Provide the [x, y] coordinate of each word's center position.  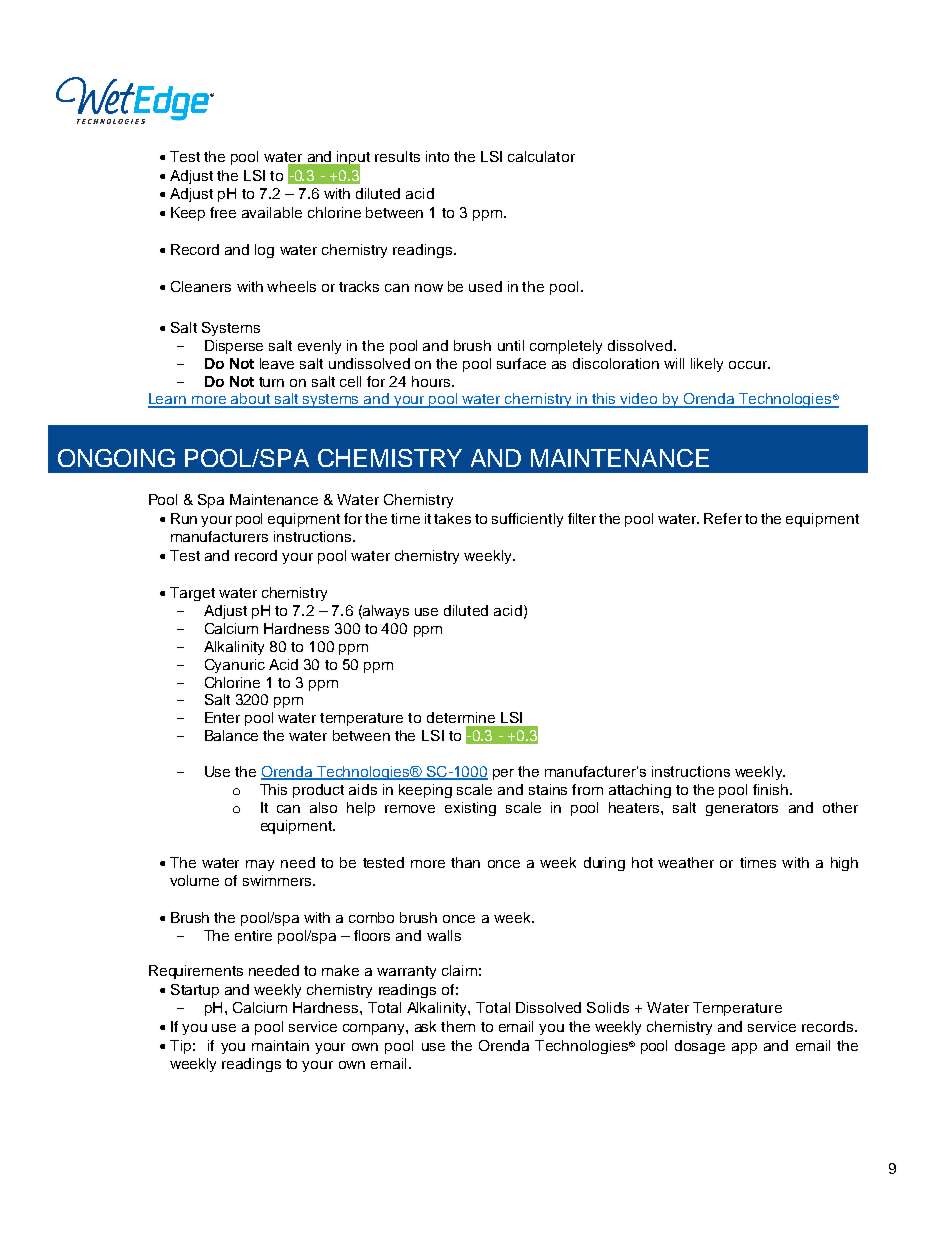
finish [772, 789]
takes [452, 518]
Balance [231, 735]
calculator [541, 156]
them [458, 1026]
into [437, 156]
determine [461, 717]
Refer [723, 518]
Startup [195, 991]
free [223, 212]
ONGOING [116, 458]
